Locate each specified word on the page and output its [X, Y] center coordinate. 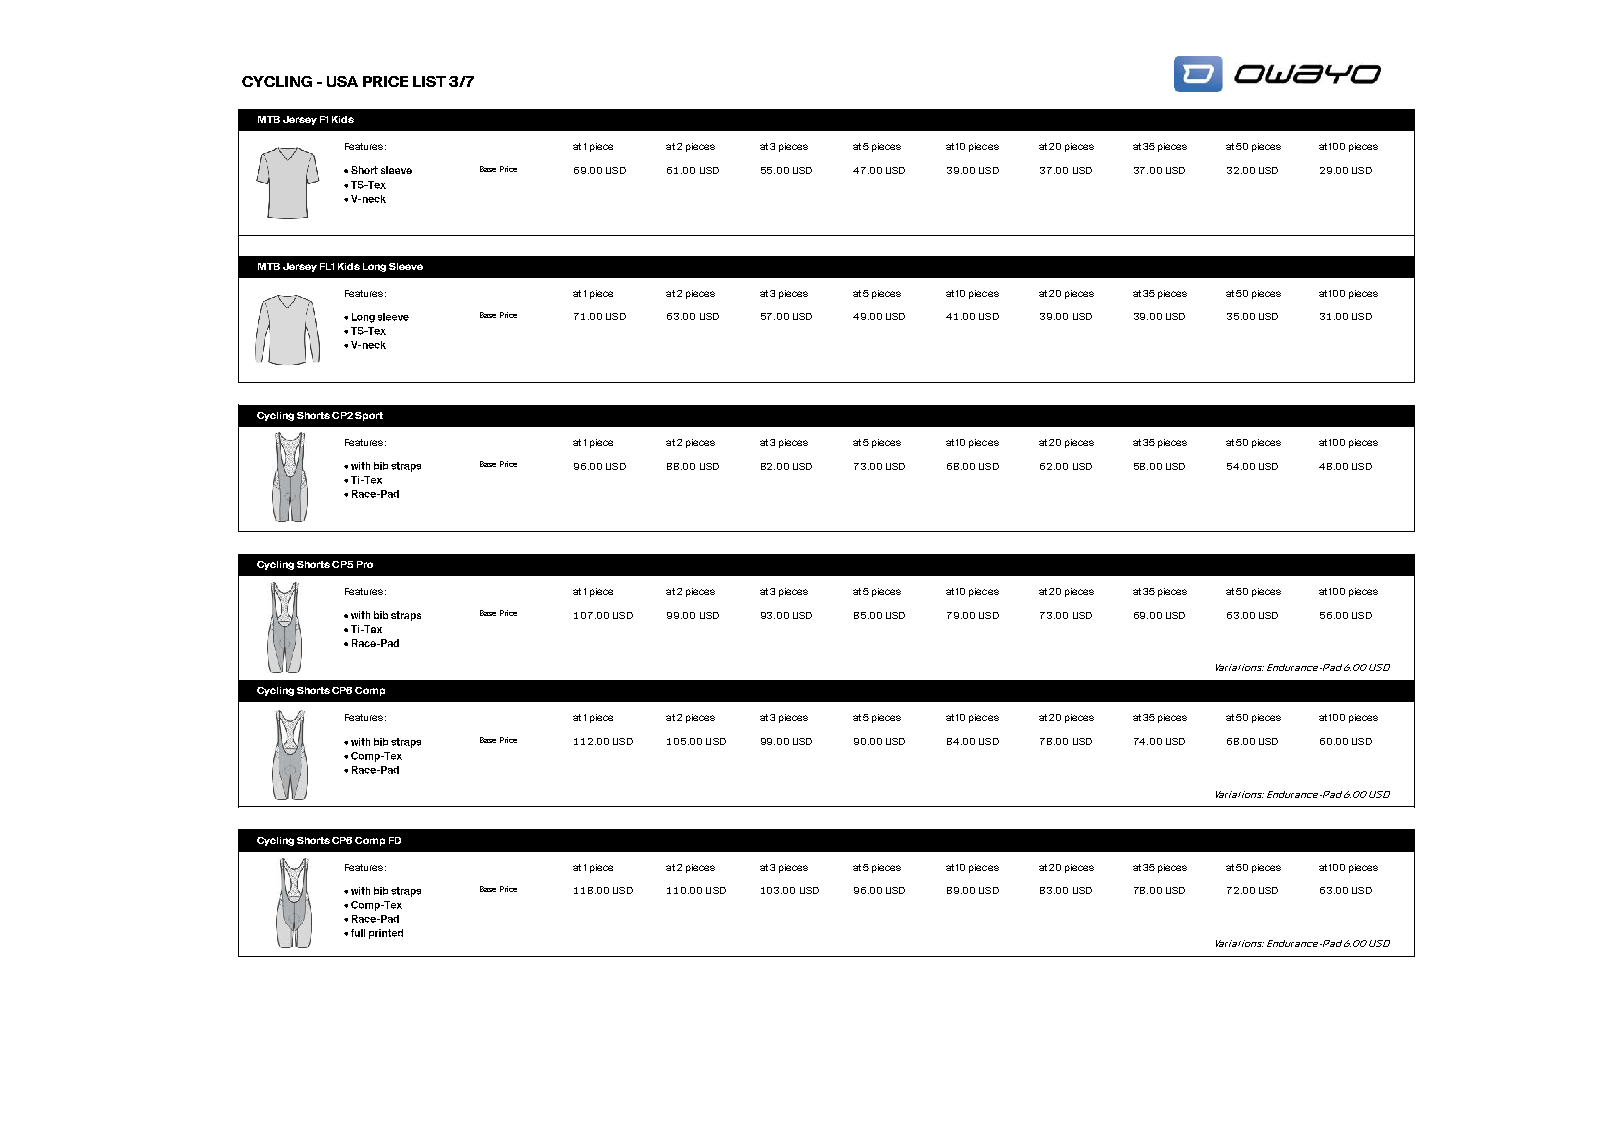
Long [374, 267]
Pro [365, 564]
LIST [429, 81]
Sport [369, 416]
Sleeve [406, 266]
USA [342, 81]
